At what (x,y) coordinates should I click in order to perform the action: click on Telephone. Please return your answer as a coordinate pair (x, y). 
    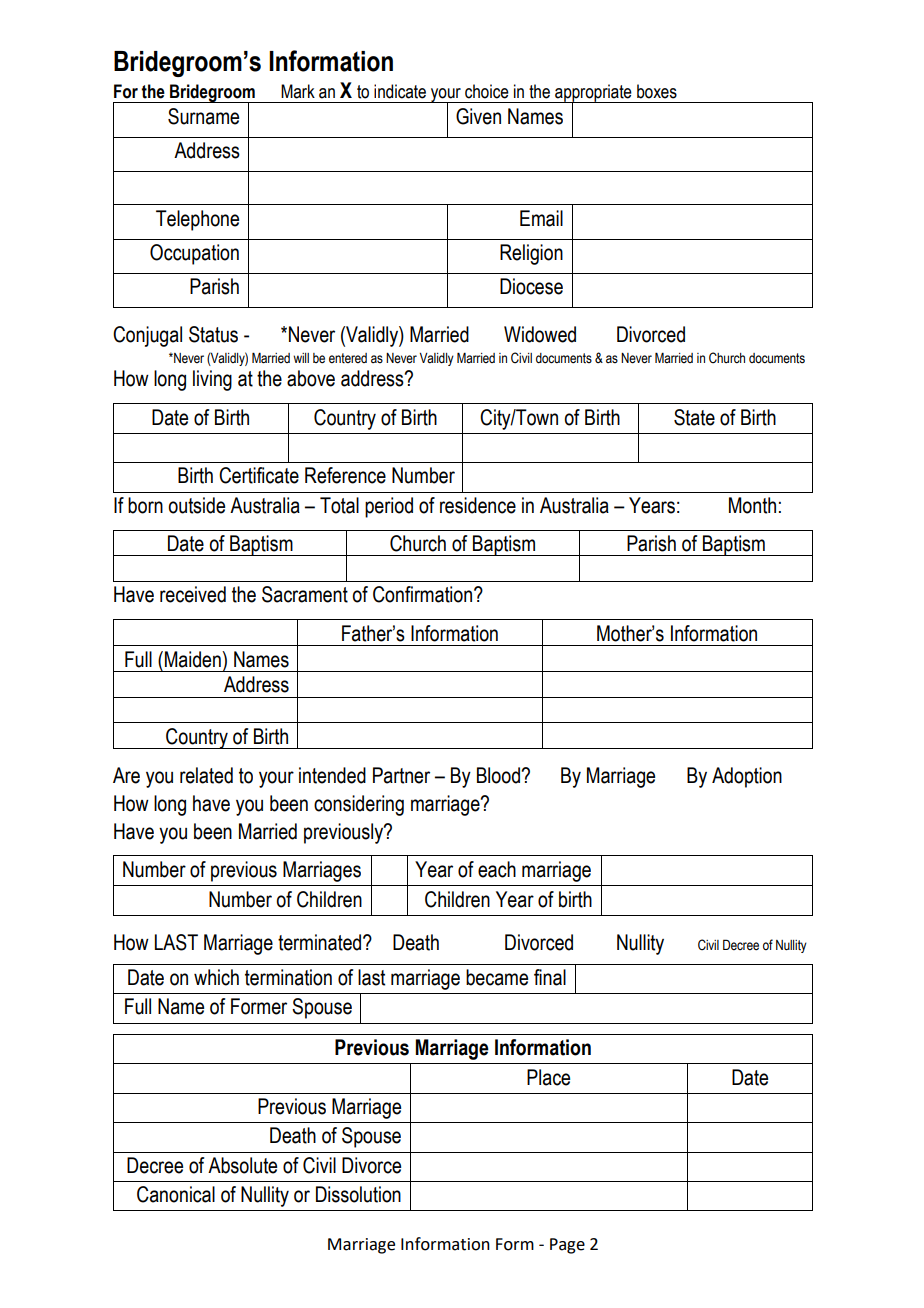
    Looking at the image, I should click on (197, 220).
